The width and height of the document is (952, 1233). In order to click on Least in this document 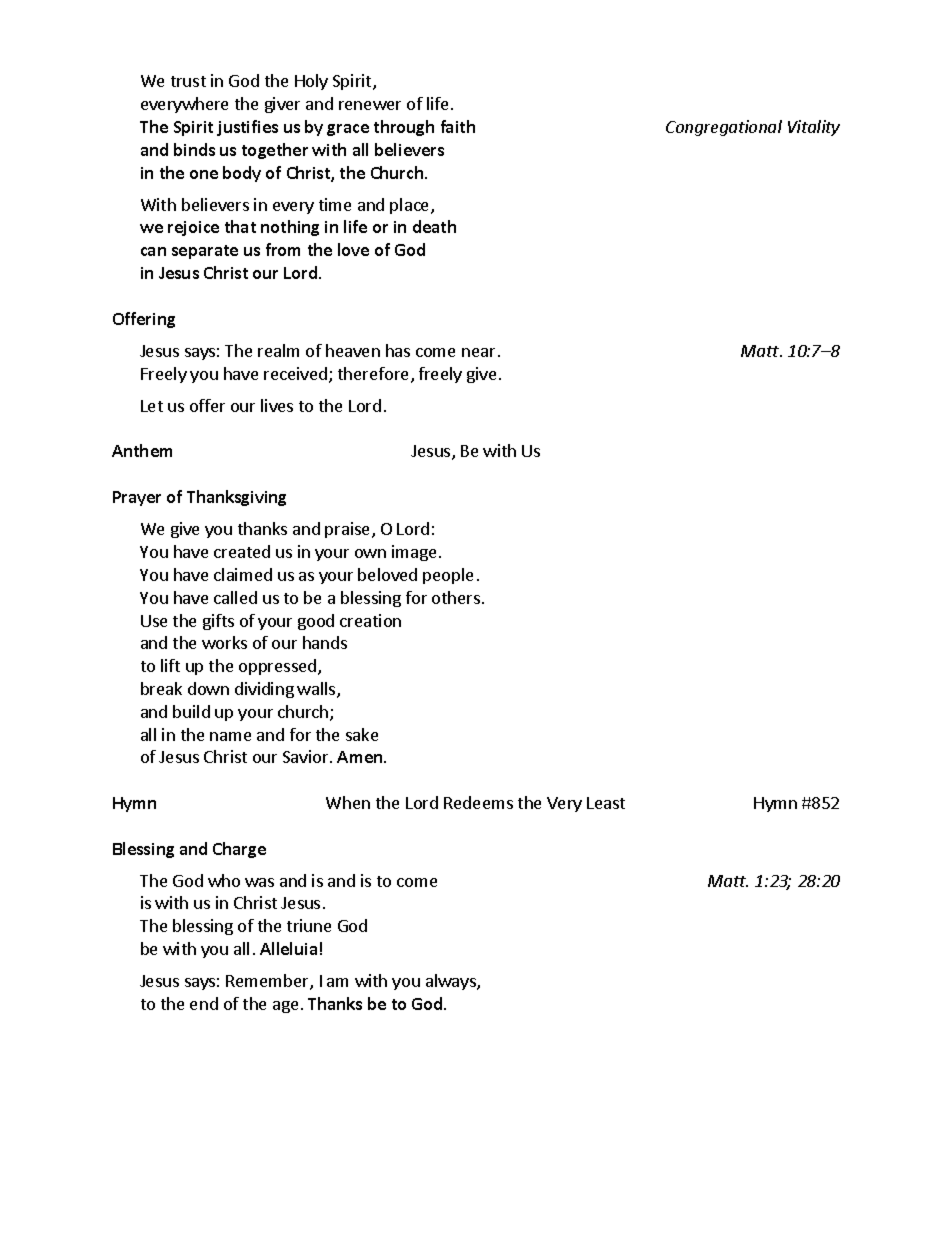, I will do `click(606, 803)`.
